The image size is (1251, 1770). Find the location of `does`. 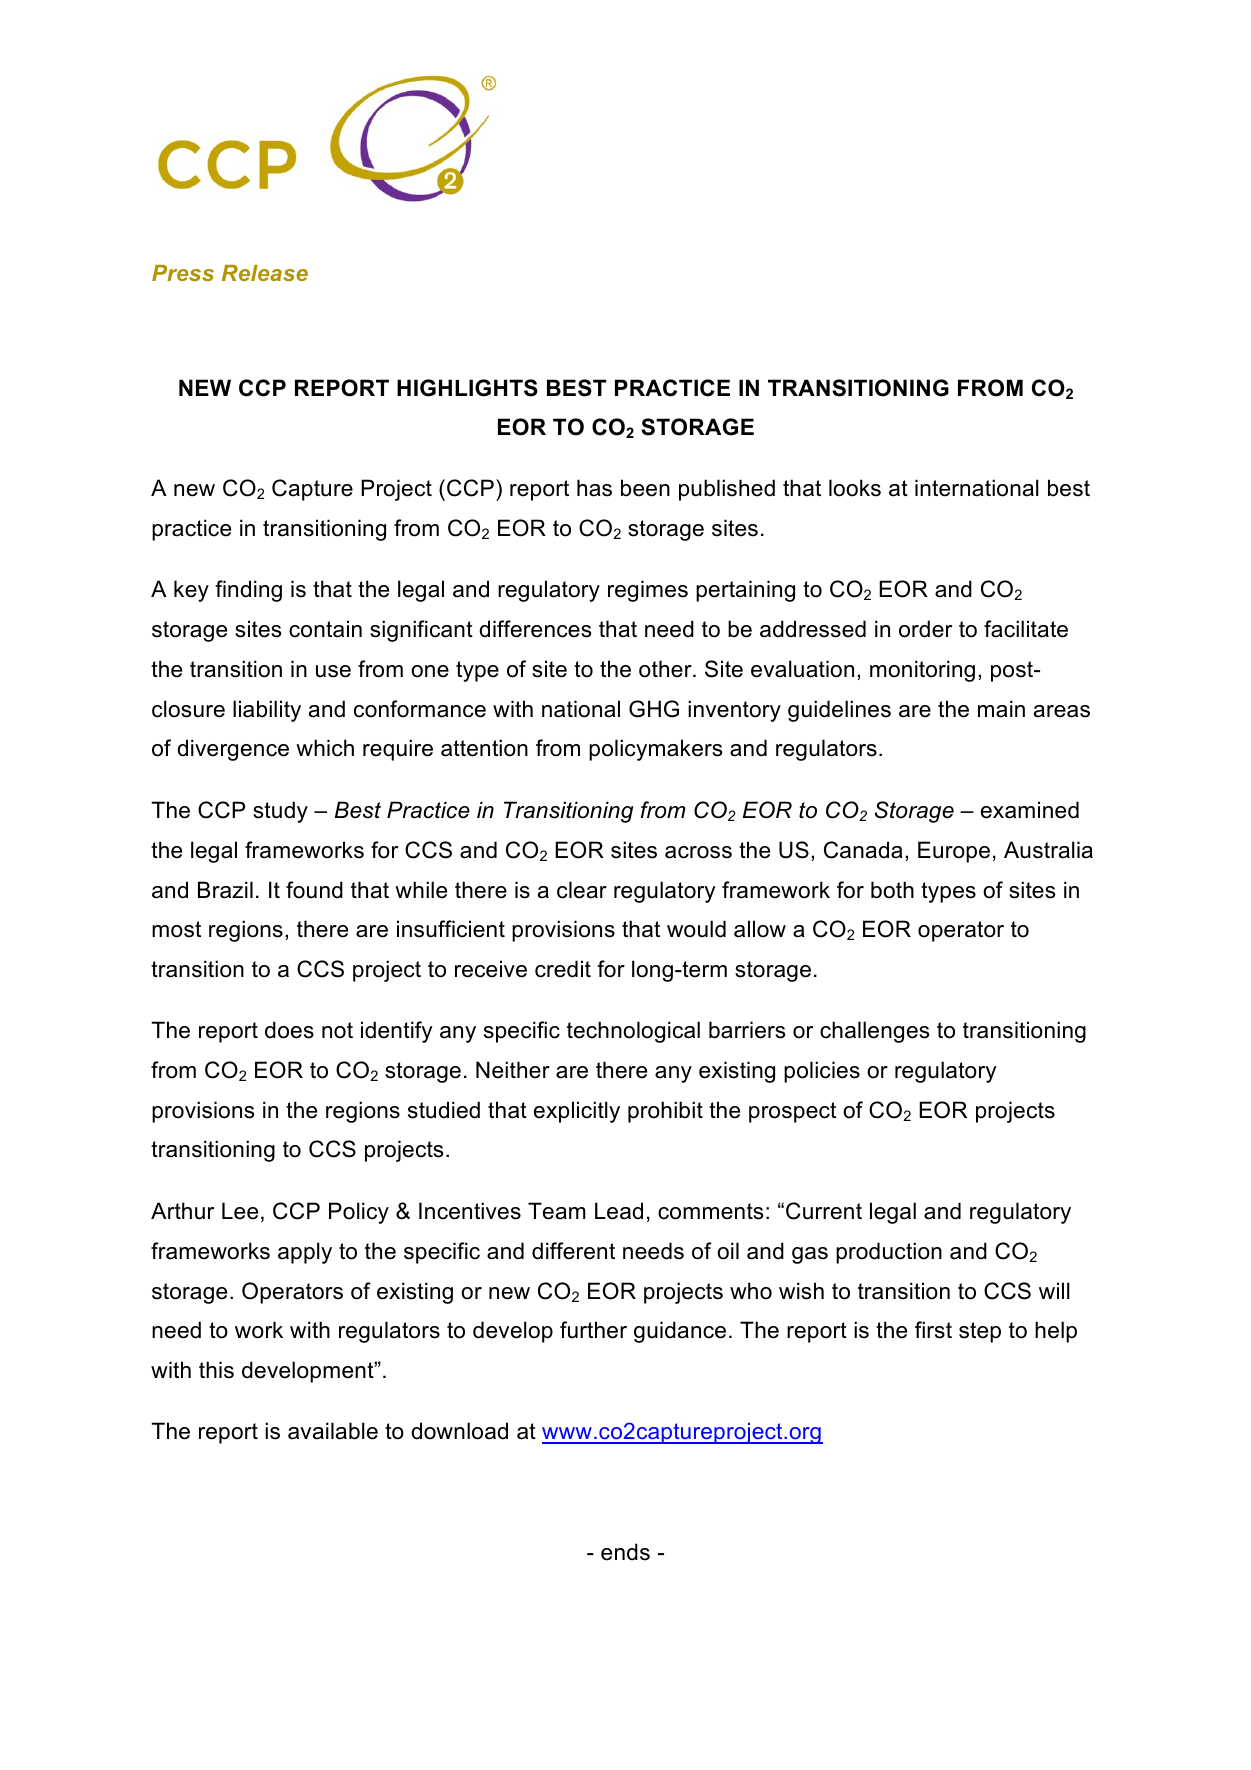

does is located at coordinates (289, 1030).
